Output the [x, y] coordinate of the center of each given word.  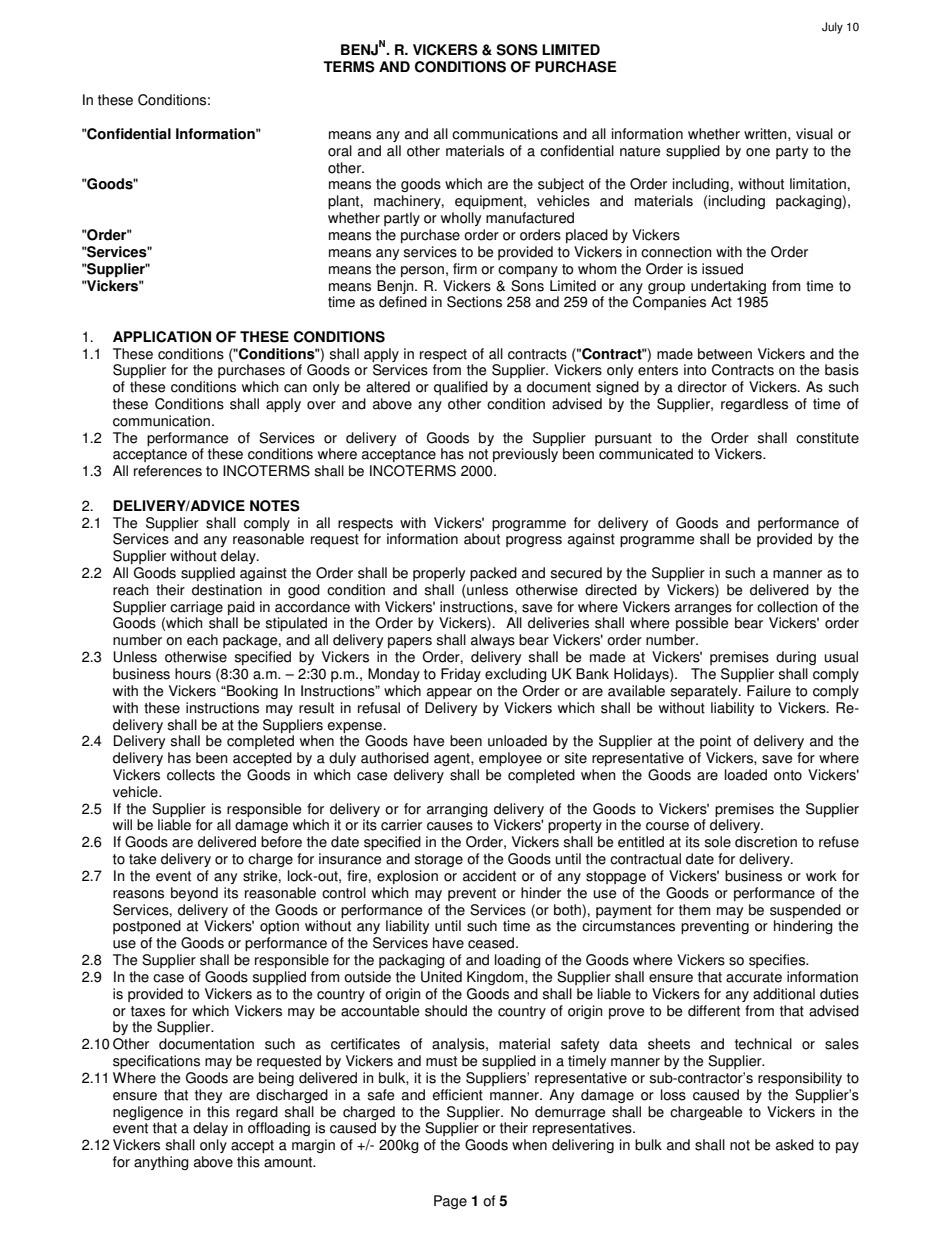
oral [340, 151]
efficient [457, 1095]
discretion [766, 842]
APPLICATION [162, 337]
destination [227, 590]
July [832, 28]
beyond [194, 894]
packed [493, 574]
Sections [474, 302]
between [725, 354]
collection [787, 607]
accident [489, 876]
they [208, 1096]
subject [561, 185]
